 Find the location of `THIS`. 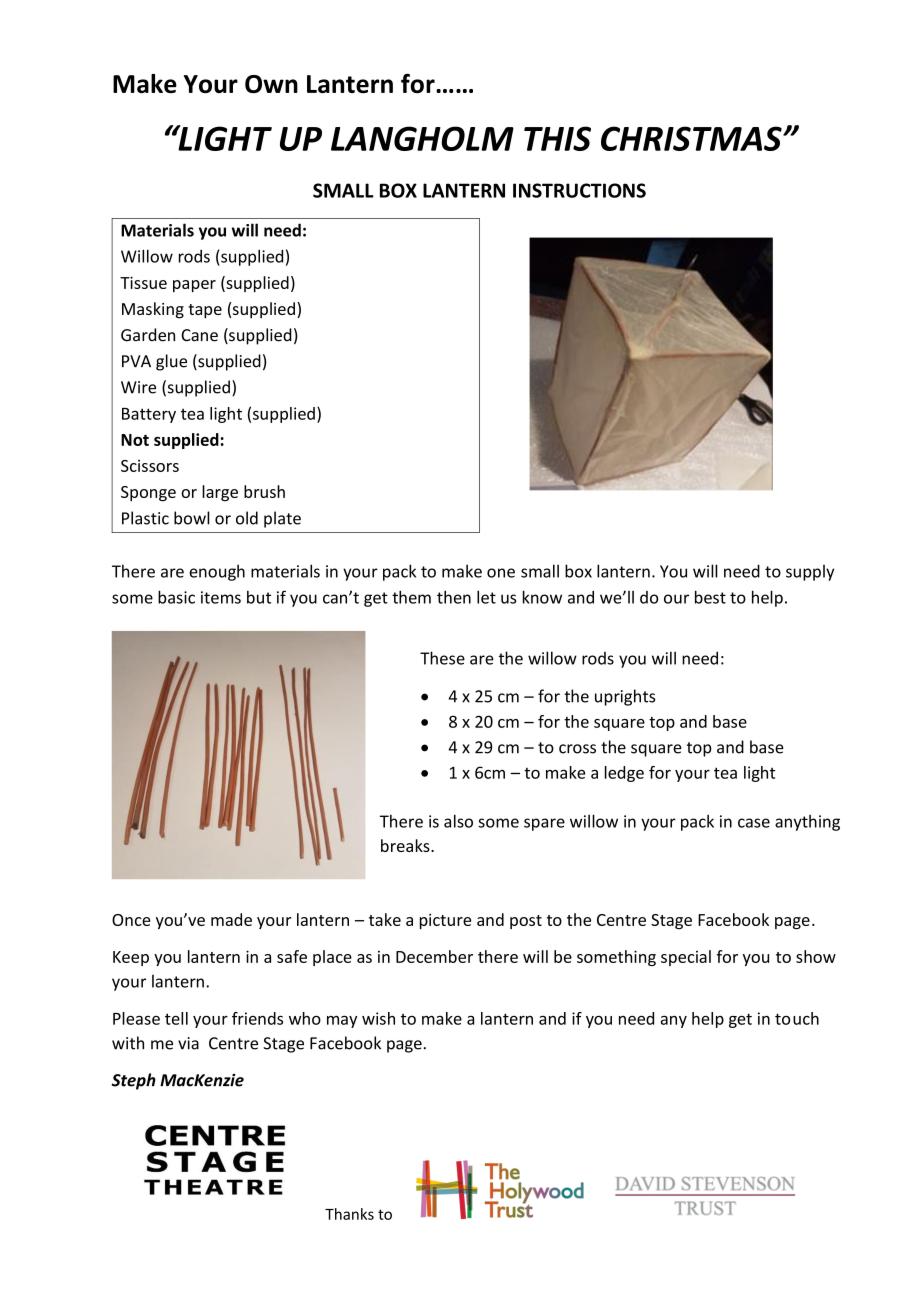

THIS is located at coordinates (557, 138).
